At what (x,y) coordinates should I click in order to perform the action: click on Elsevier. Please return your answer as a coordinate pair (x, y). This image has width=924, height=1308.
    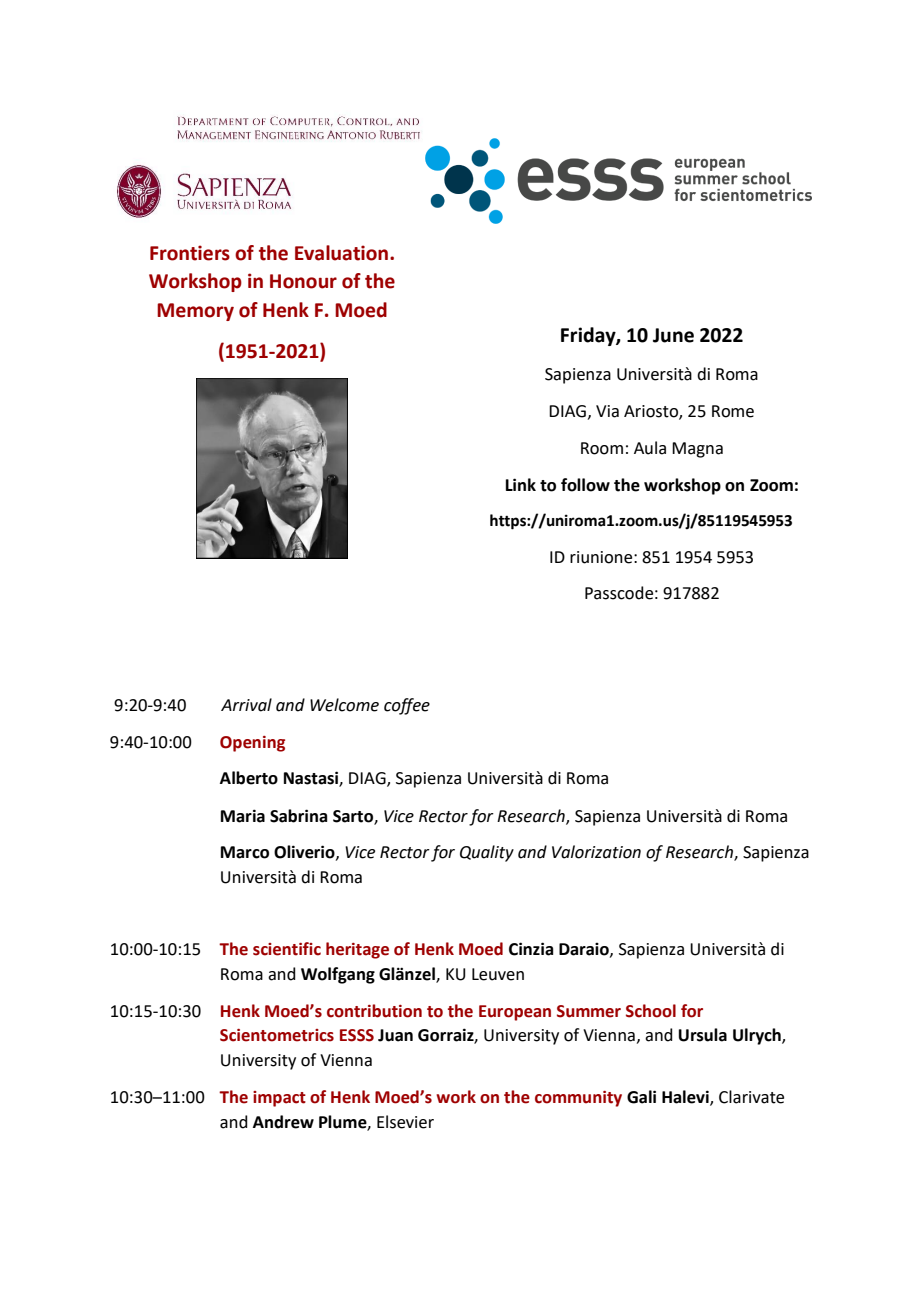
    Looking at the image, I should click on (405, 1122).
